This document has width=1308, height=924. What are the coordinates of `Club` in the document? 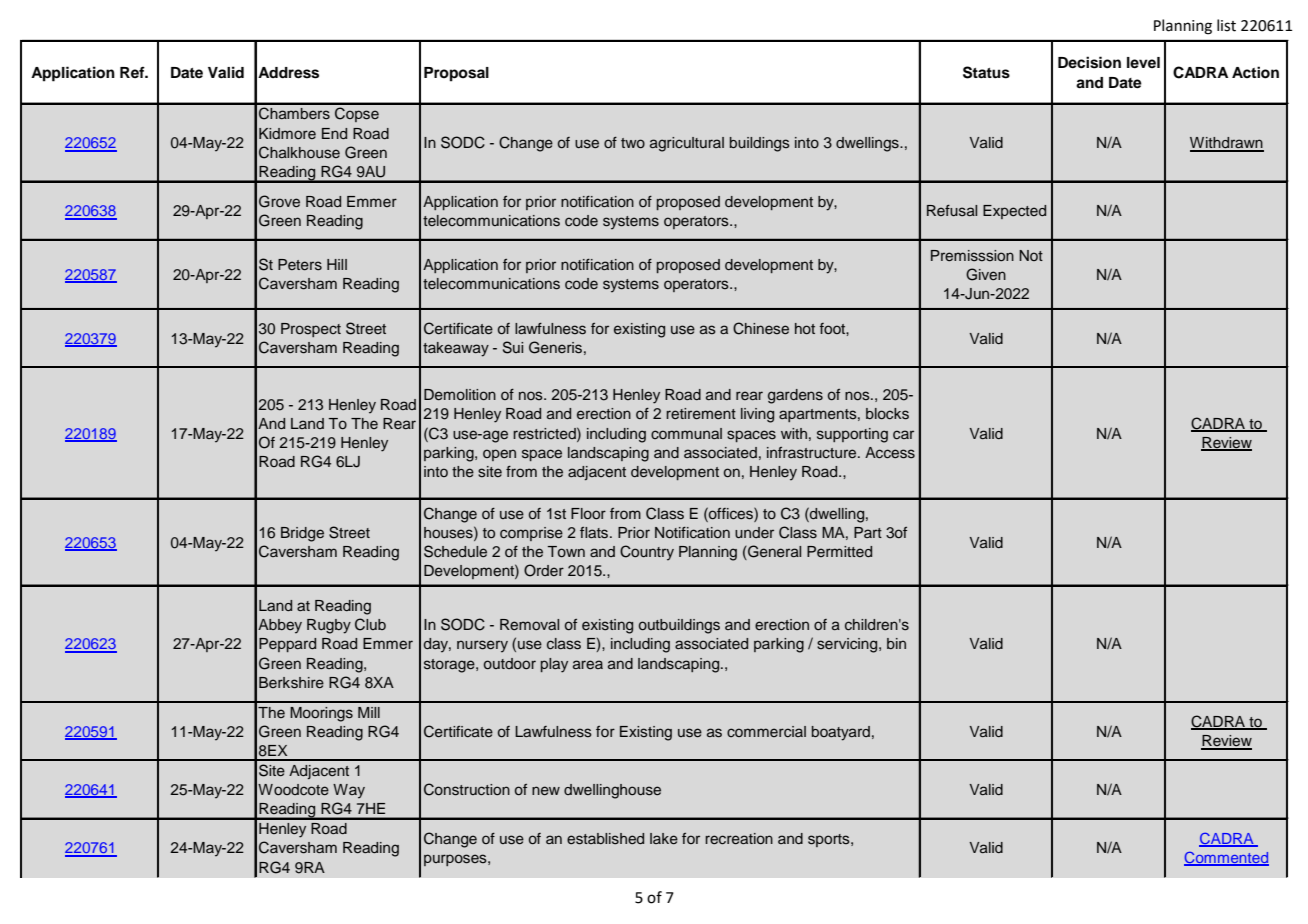 It's located at (370, 624).
